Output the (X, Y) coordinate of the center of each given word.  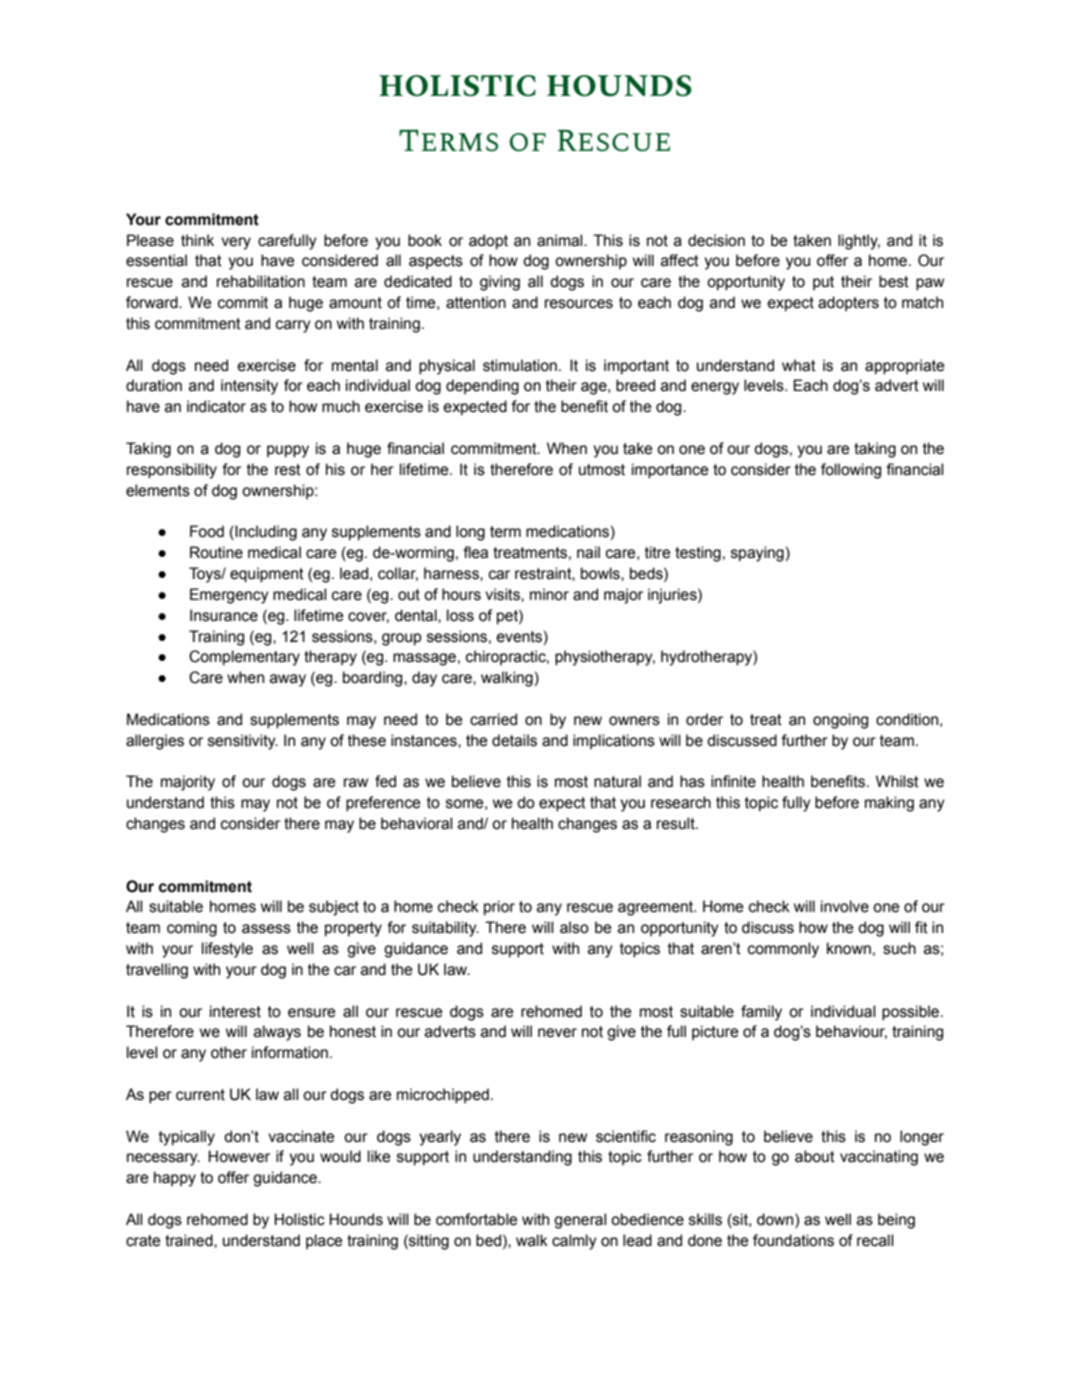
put (823, 283)
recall (875, 1240)
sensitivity (243, 742)
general (580, 1221)
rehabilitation (261, 281)
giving (500, 283)
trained (190, 1240)
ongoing (840, 721)
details (514, 740)
